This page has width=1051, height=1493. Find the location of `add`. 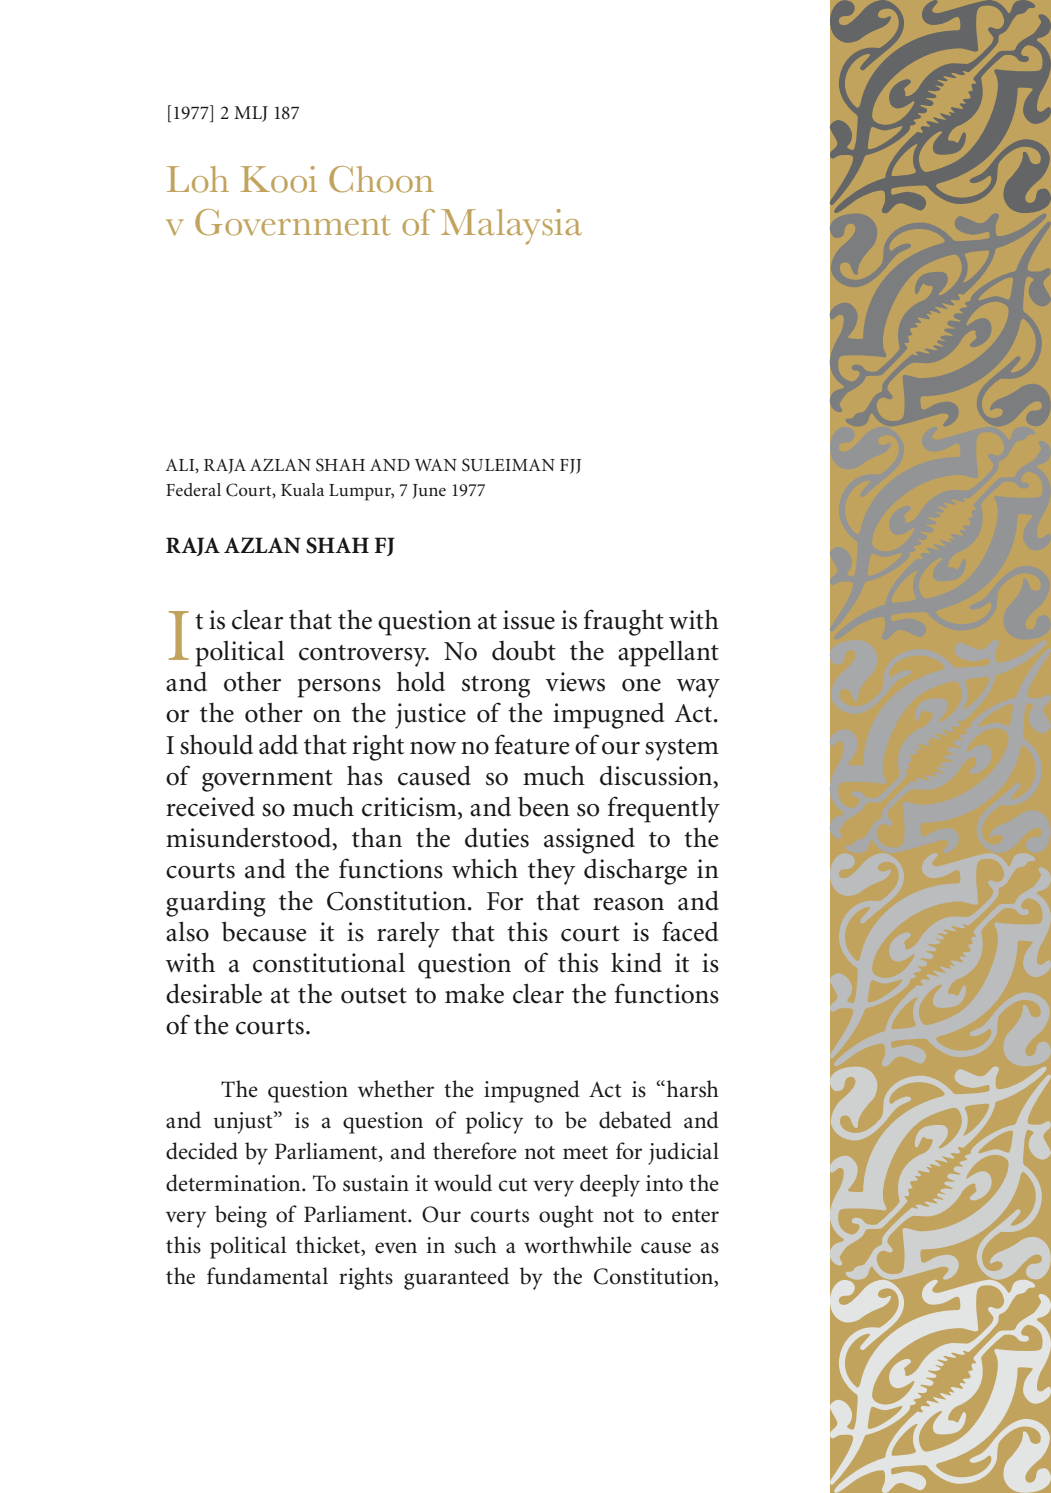

add is located at coordinates (278, 744).
